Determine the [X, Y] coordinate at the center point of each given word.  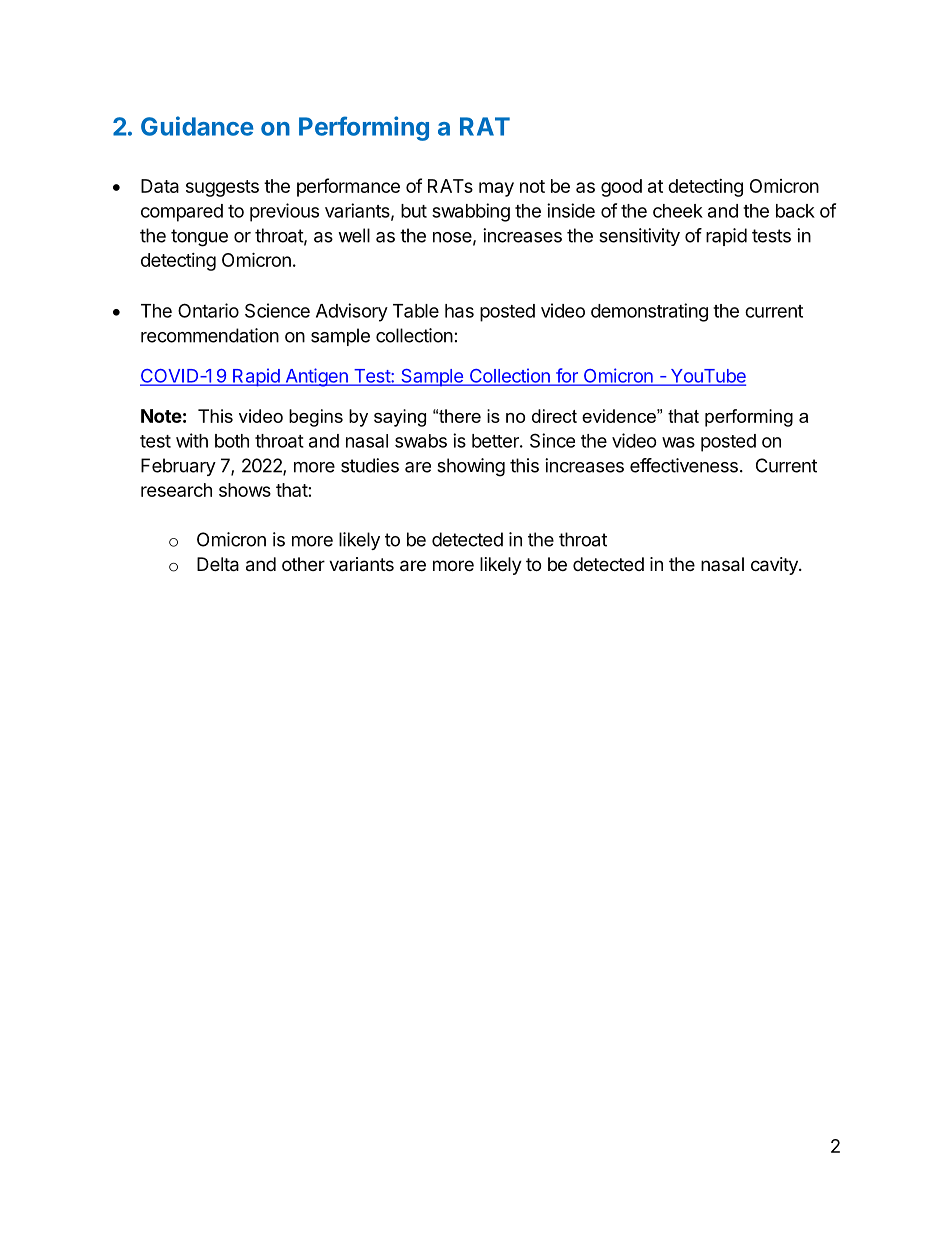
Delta [218, 564]
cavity [775, 566]
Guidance [197, 126]
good [621, 188]
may [496, 189]
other [303, 564]
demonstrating [649, 312]
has [459, 311]
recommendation [210, 335]
